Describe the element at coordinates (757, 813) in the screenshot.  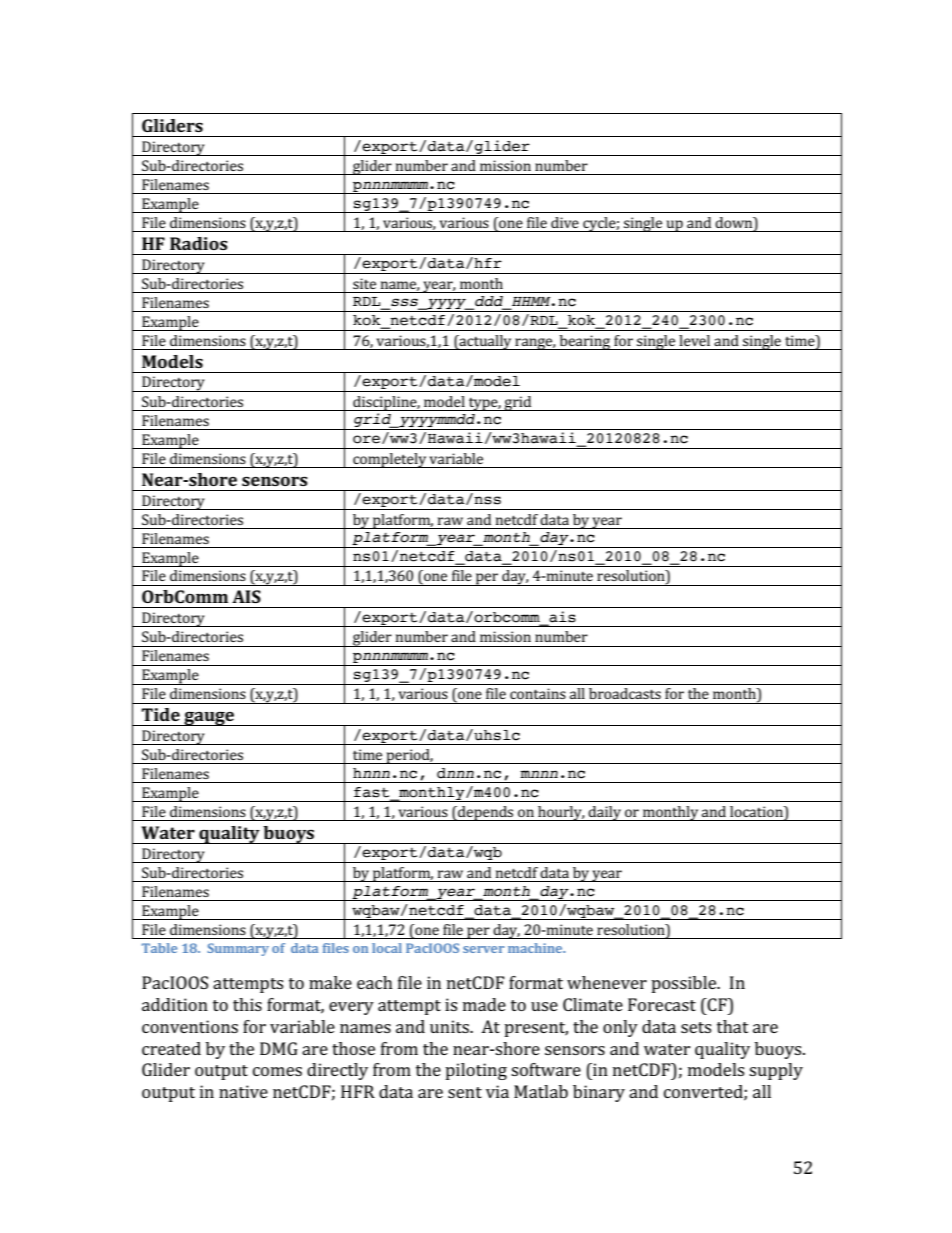
I see `location` at that location.
